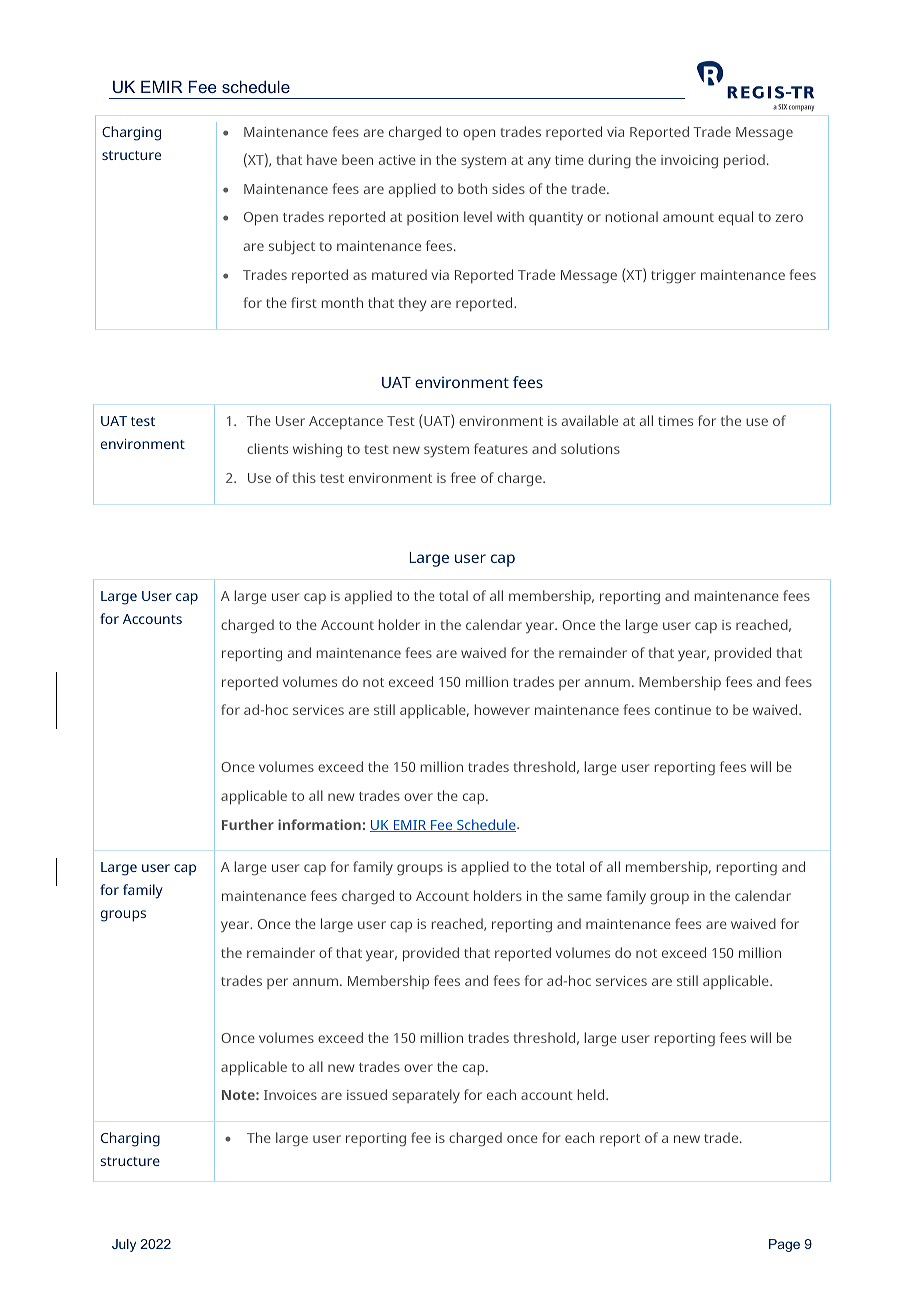  What do you see at coordinates (248, 824) in the screenshot?
I see `Further` at bounding box center [248, 824].
